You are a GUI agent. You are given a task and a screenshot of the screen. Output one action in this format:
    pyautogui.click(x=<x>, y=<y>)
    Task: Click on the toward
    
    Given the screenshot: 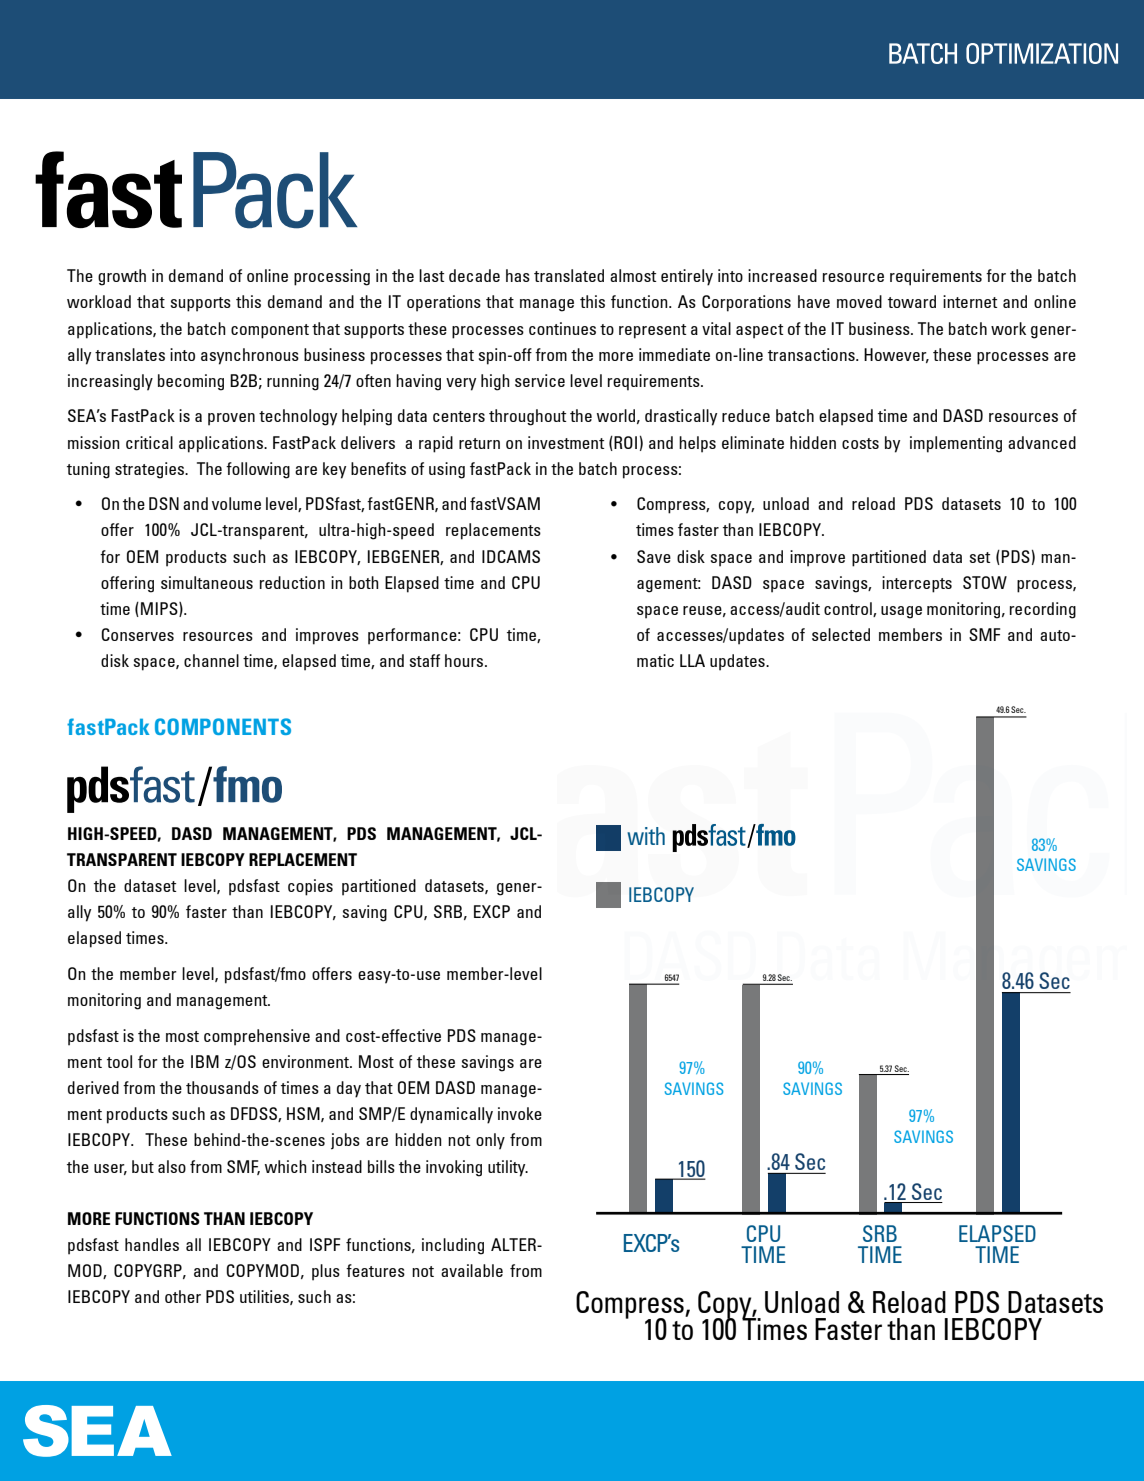 What is the action you would take?
    pyautogui.click(x=912, y=301)
